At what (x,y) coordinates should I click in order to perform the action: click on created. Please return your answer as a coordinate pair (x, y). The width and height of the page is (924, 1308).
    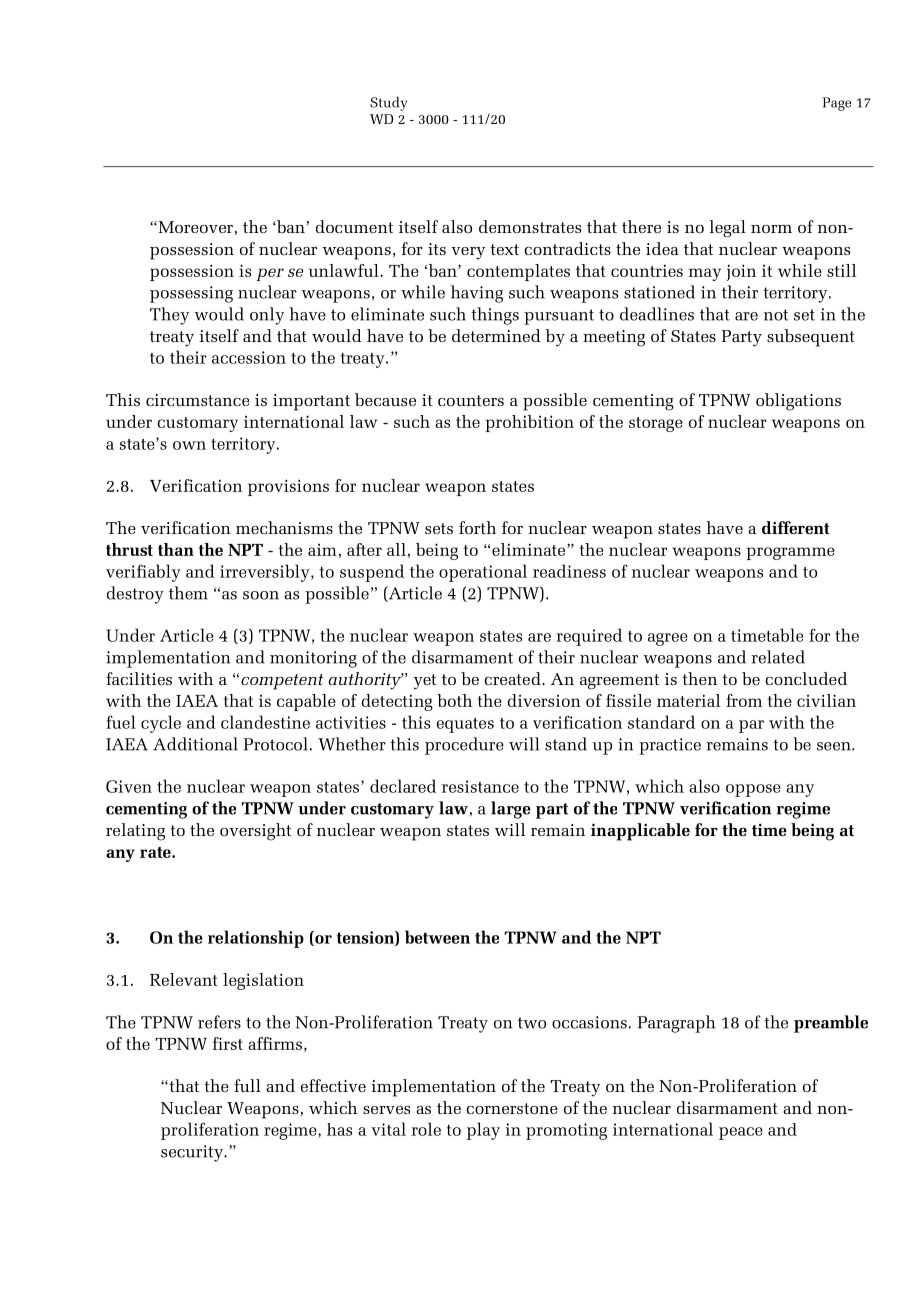
    Looking at the image, I should click on (513, 678).
